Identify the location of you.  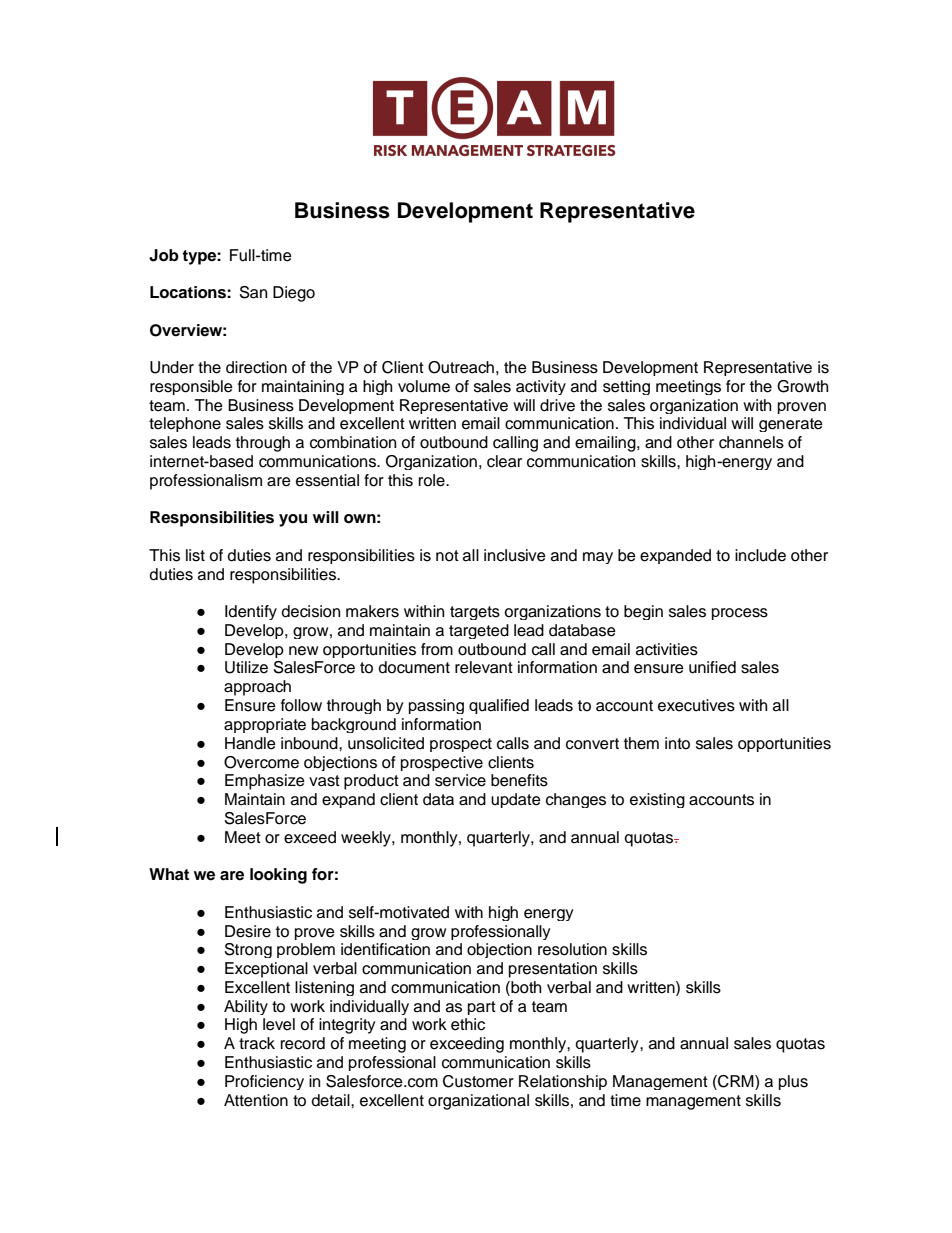
(293, 520).
